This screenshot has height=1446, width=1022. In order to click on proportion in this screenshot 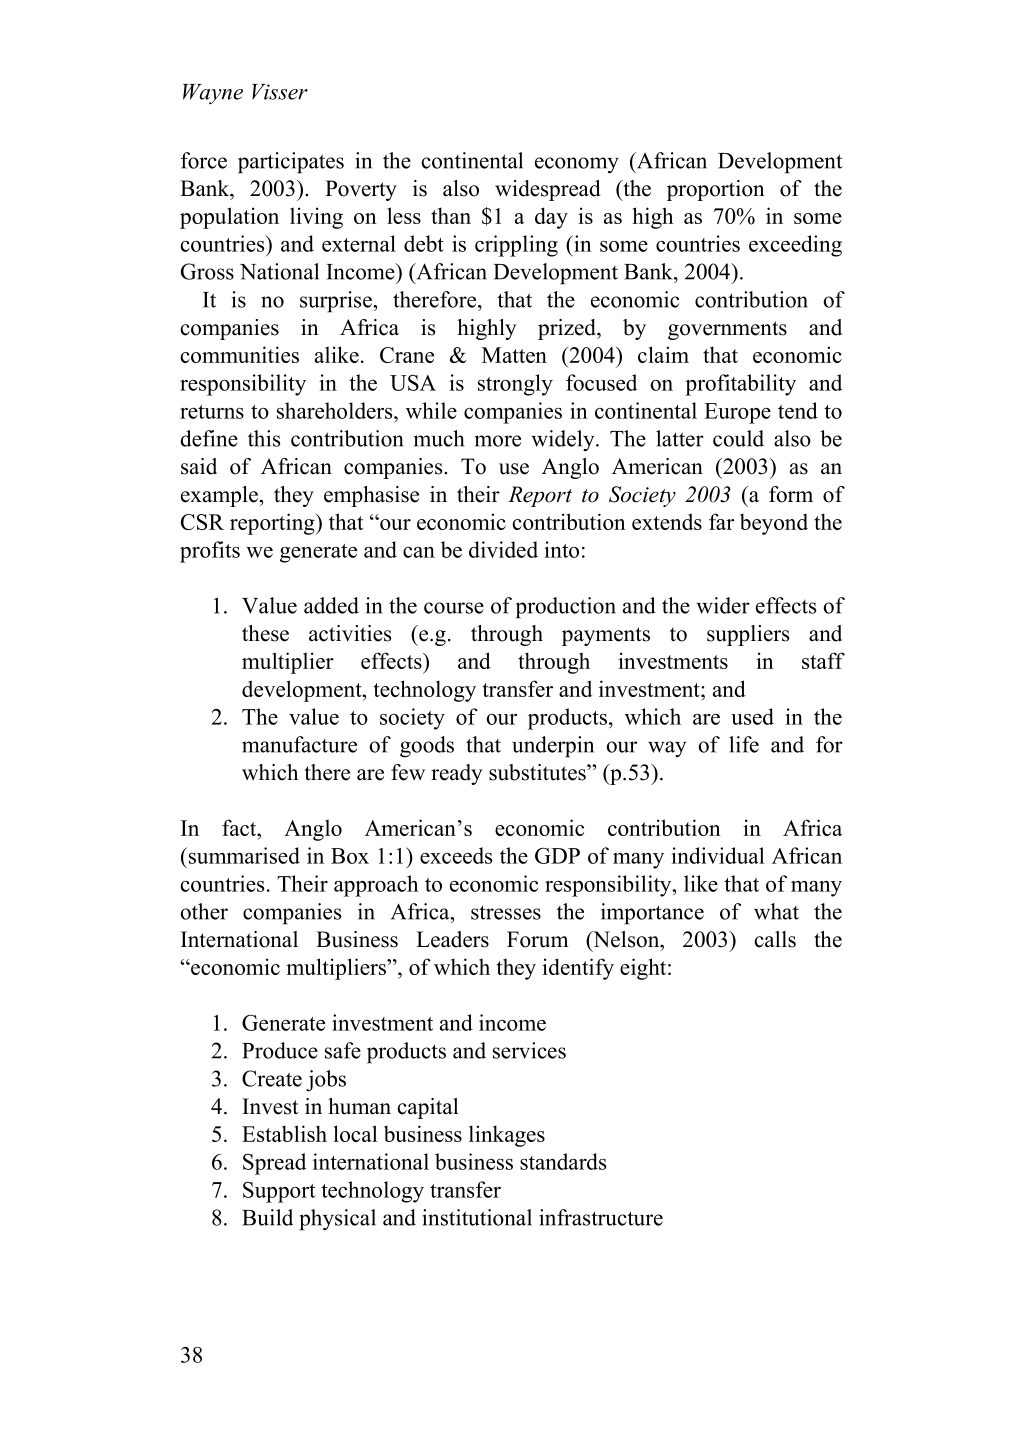, I will do `click(716, 190)`.
